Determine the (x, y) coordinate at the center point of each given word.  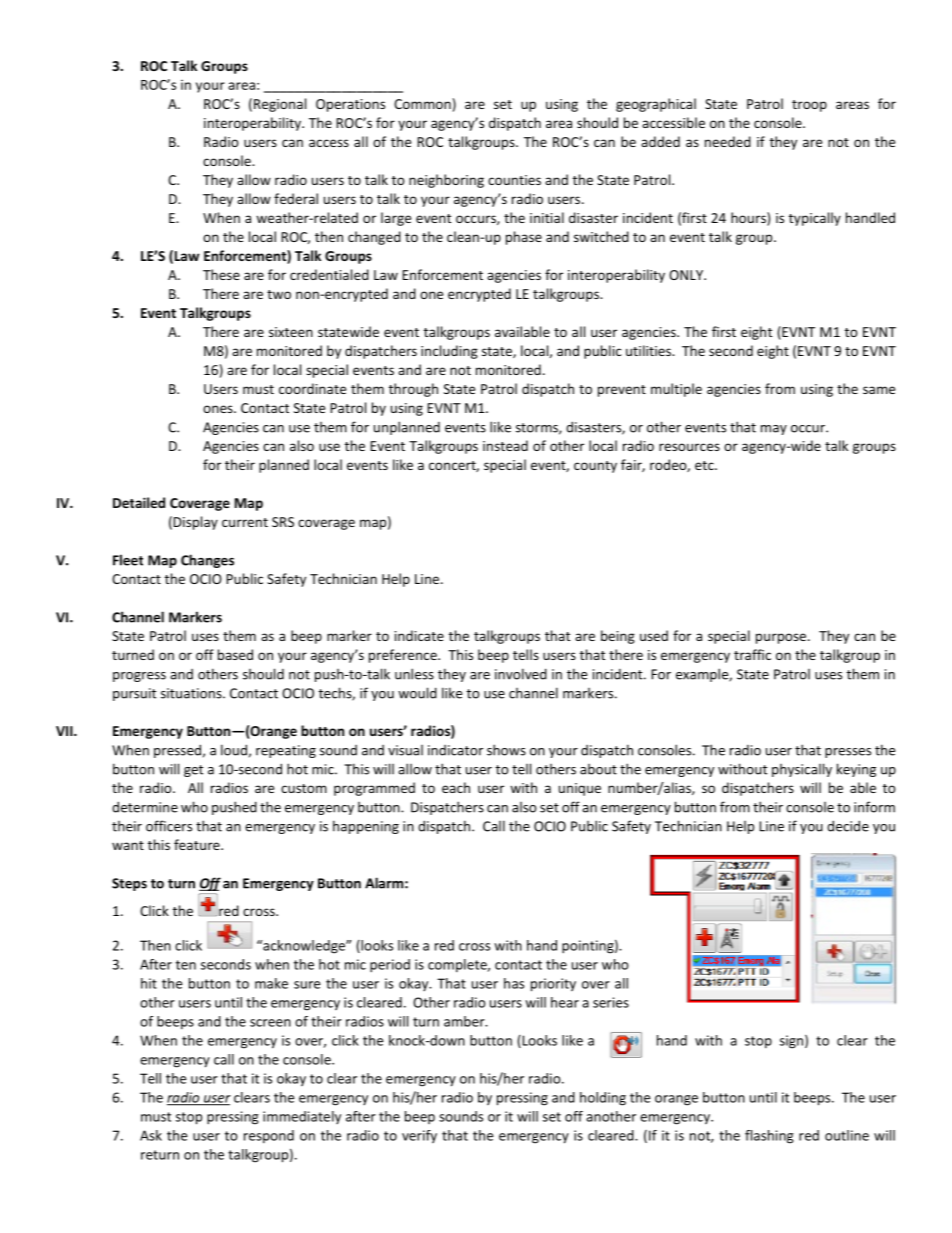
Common (422, 104)
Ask (151, 1135)
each (456, 787)
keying (856, 770)
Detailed (139, 502)
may (774, 430)
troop (809, 106)
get (193, 771)
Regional (280, 105)
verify (419, 1136)
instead (505, 445)
